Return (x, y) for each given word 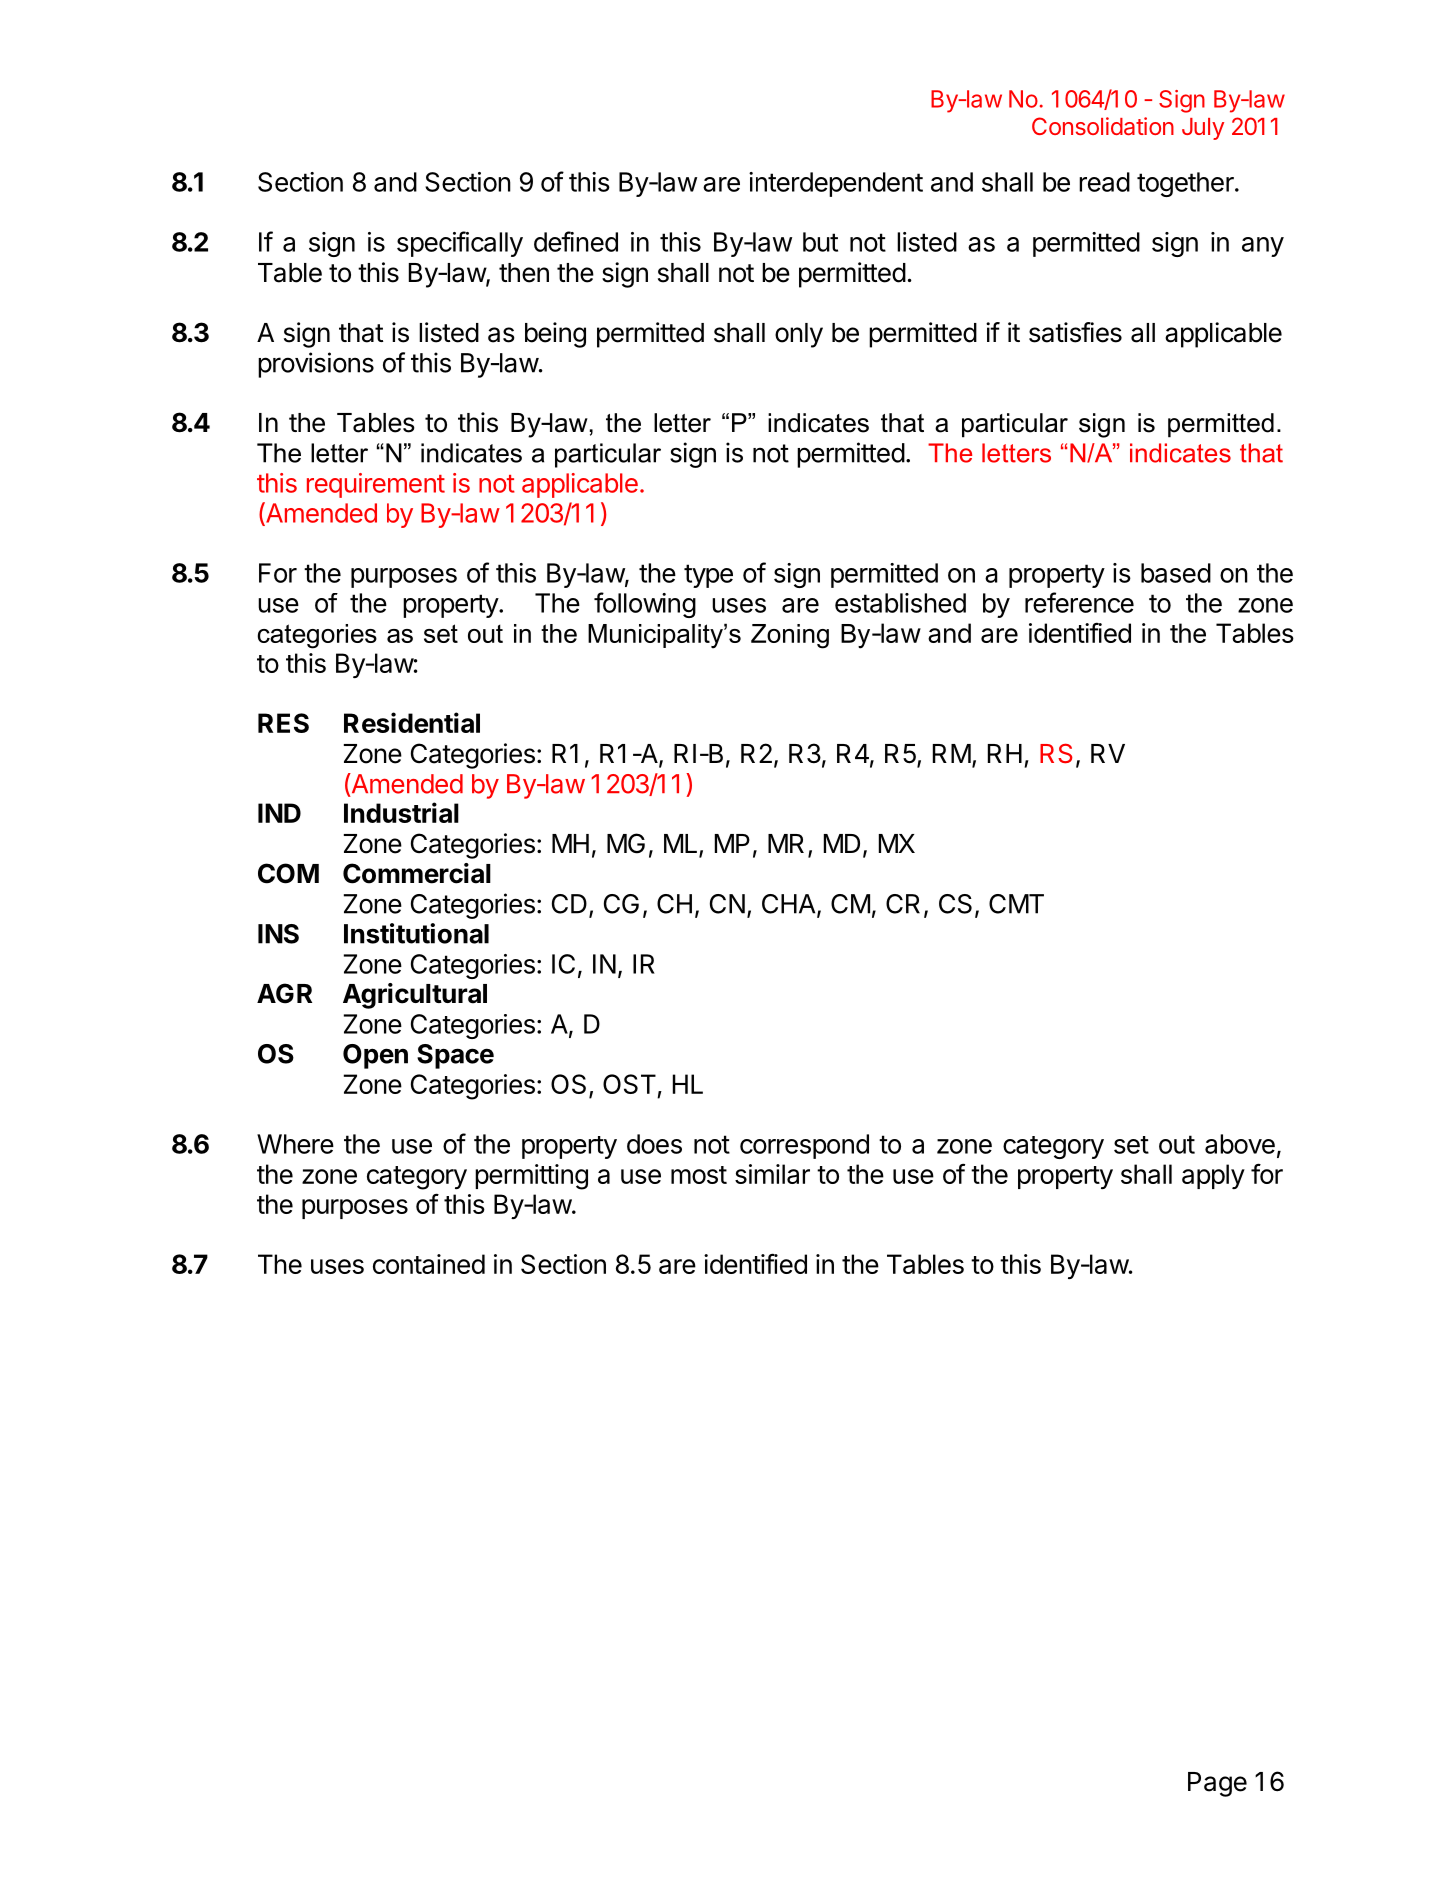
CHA (790, 905)
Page (1217, 1784)
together (1186, 184)
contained (429, 1264)
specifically (460, 244)
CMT (1016, 904)
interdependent (836, 184)
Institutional (416, 933)
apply (1213, 1176)
